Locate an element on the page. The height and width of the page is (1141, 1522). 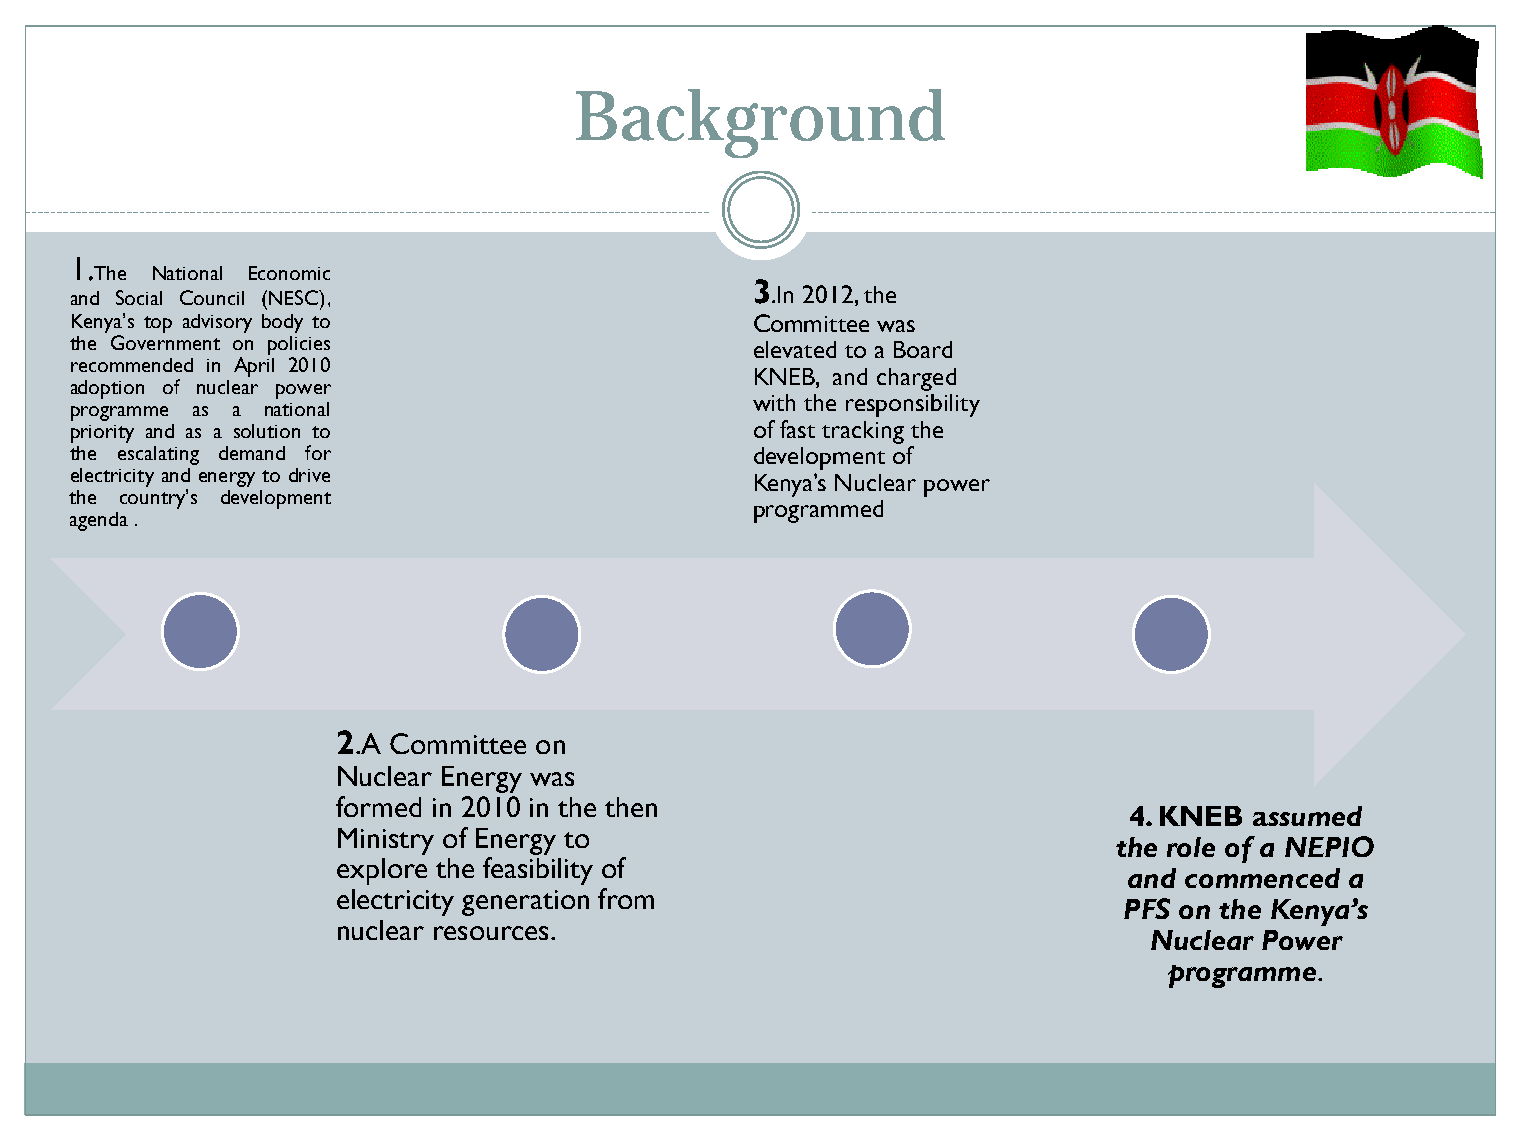
responsibility is located at coordinates (913, 405).
